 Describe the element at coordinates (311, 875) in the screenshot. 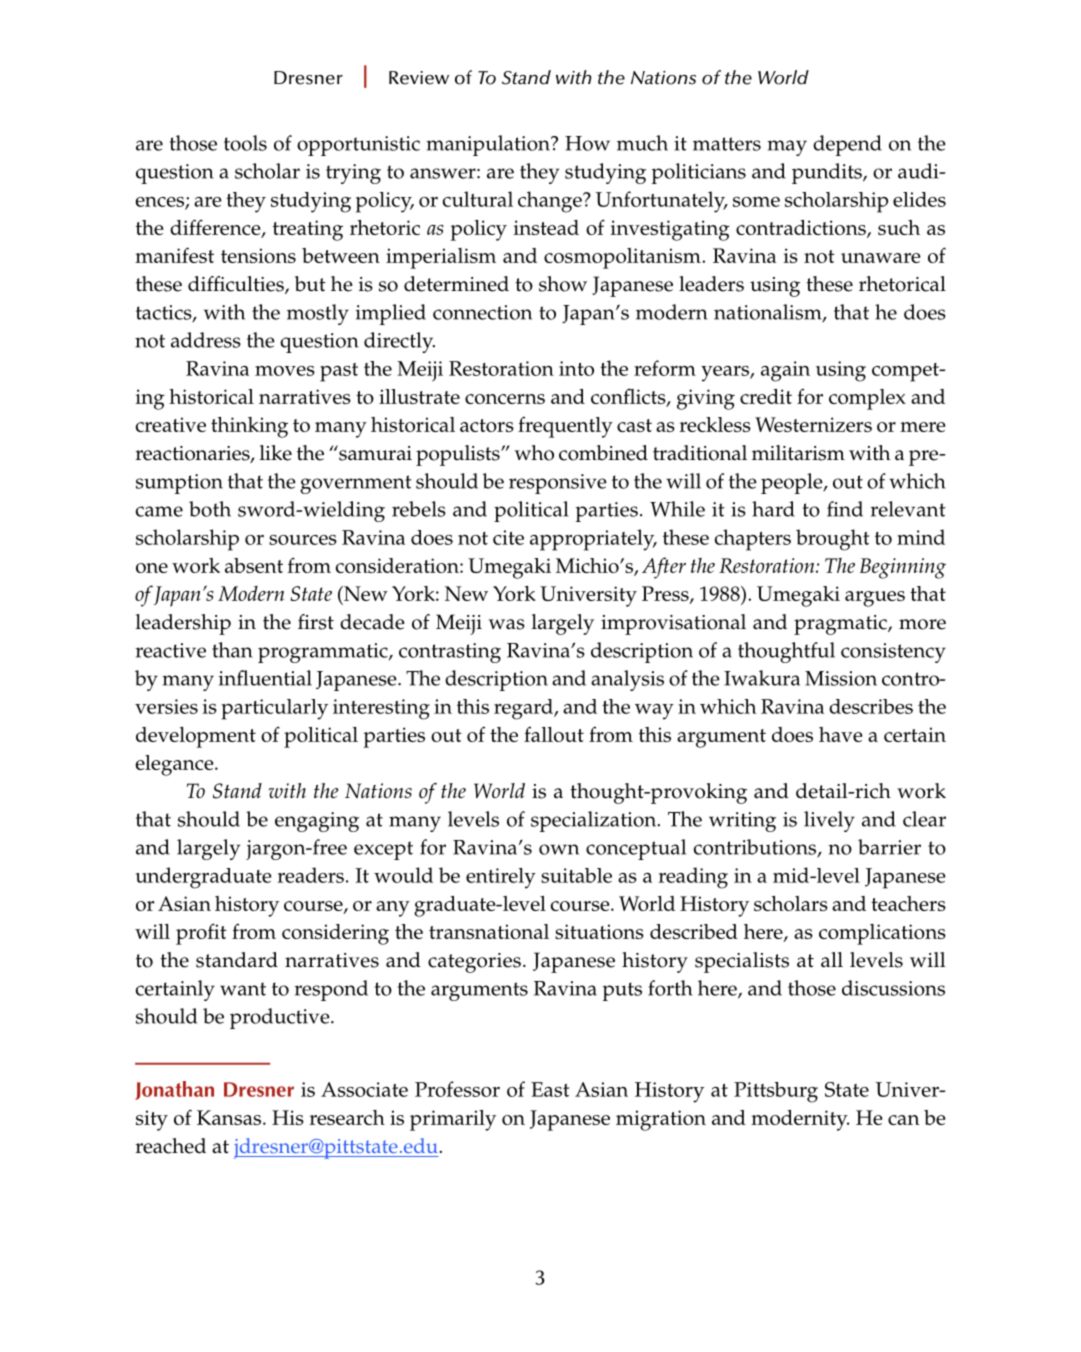

I see `readers` at that location.
